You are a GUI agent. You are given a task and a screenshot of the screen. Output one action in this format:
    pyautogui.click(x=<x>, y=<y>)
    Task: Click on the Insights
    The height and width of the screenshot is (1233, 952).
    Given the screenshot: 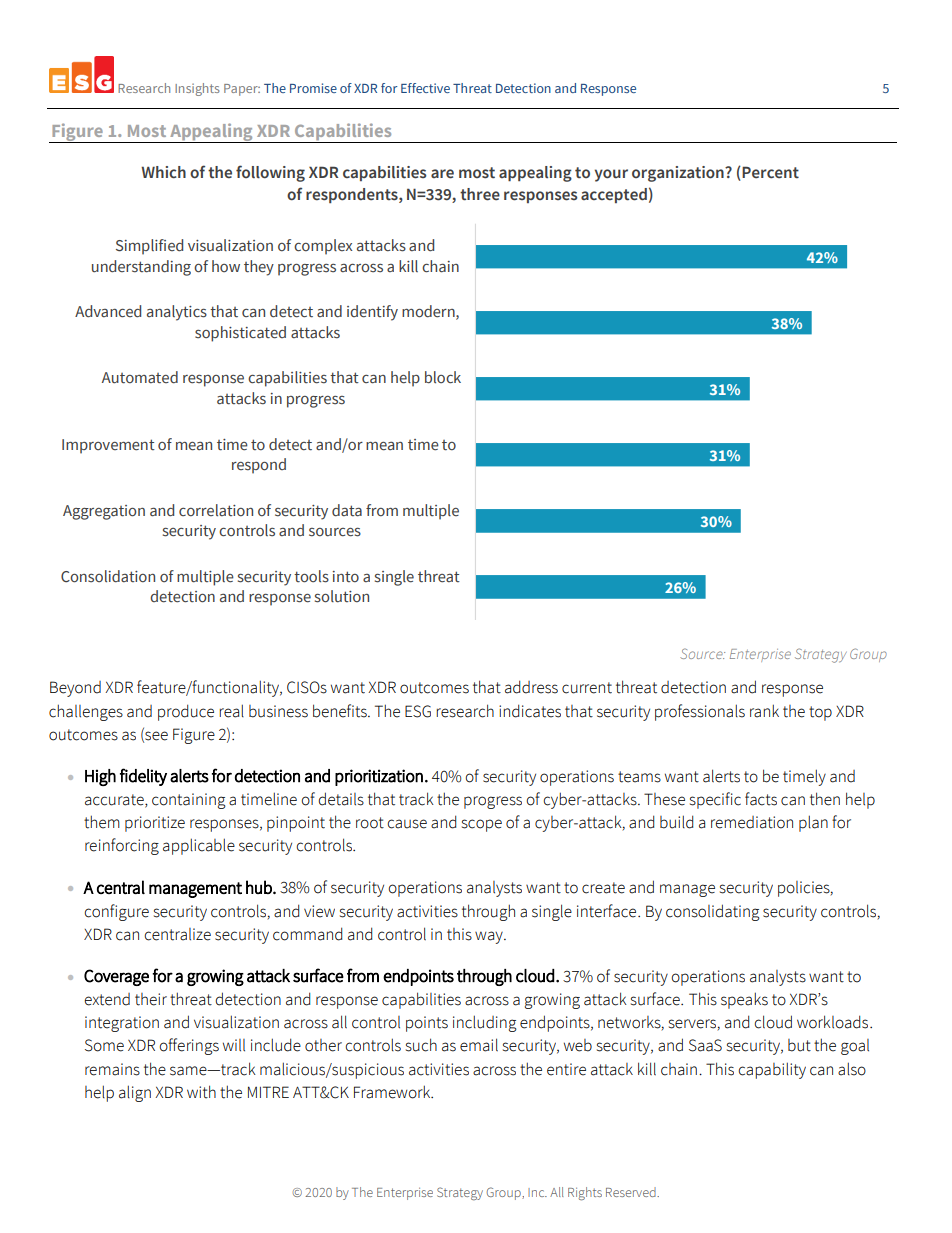 What is the action you would take?
    pyautogui.click(x=197, y=89)
